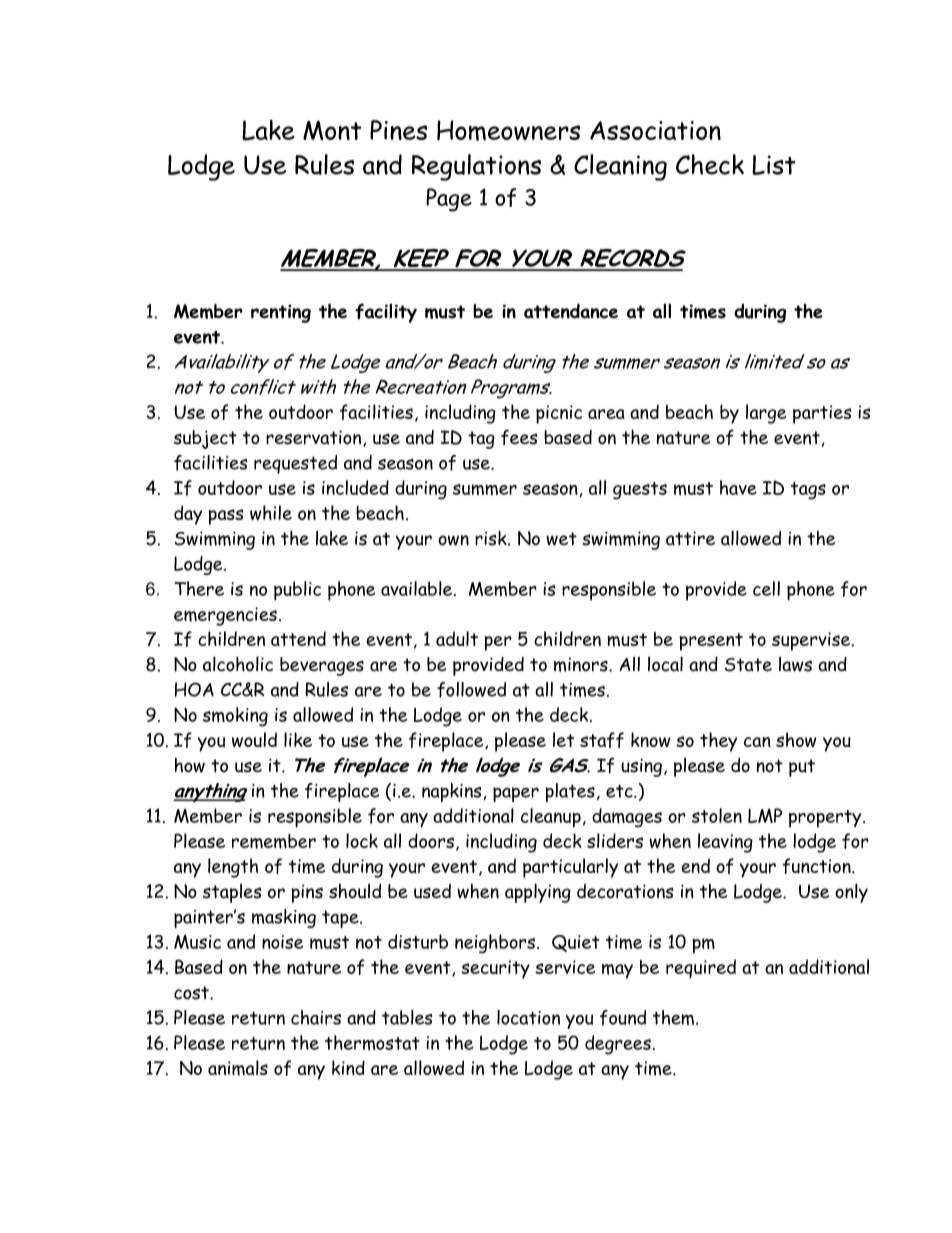 Image resolution: width=952 pixels, height=1233 pixels. I want to click on animals, so click(238, 1068).
